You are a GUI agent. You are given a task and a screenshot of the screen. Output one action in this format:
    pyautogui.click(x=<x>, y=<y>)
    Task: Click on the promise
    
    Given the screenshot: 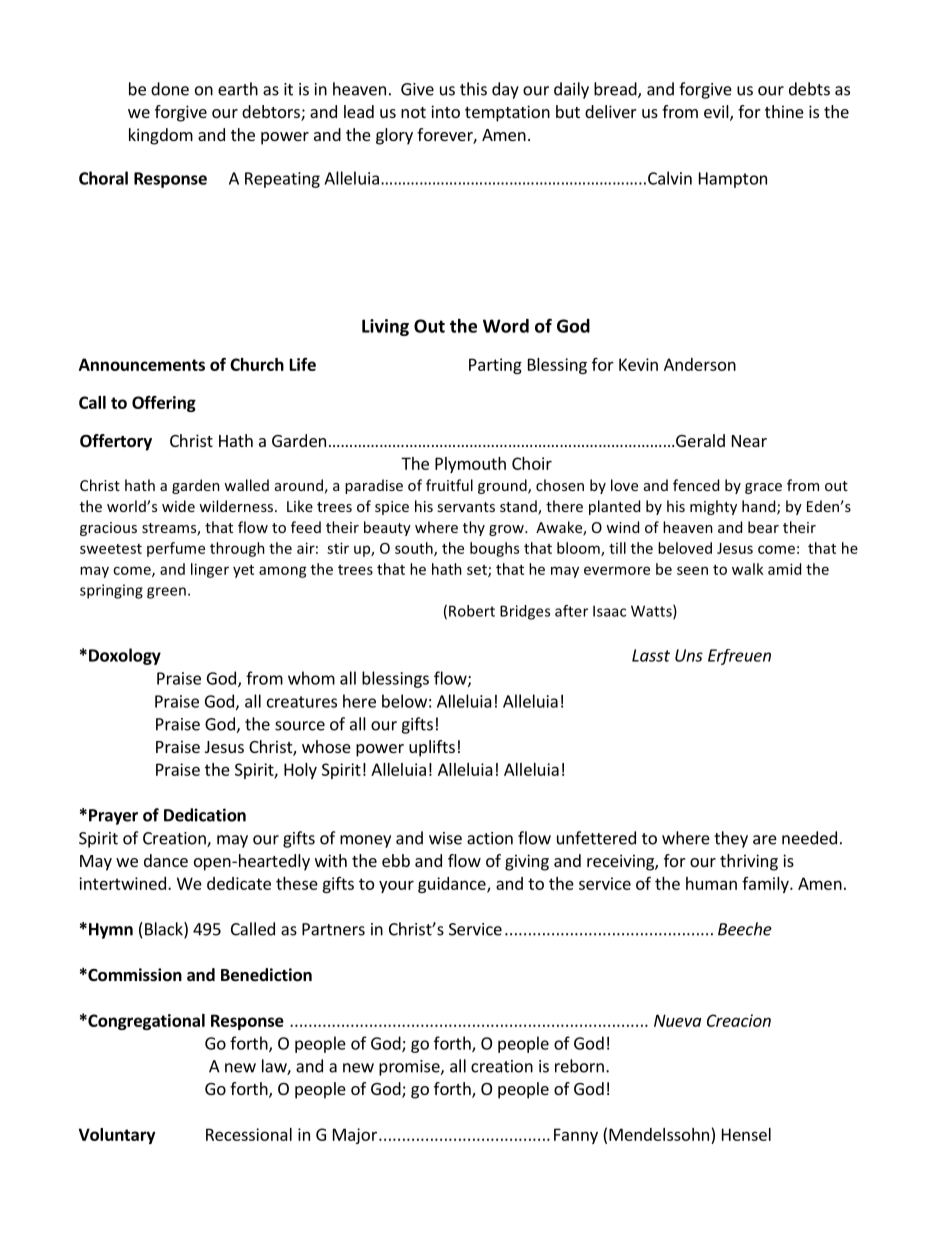 What is the action you would take?
    pyautogui.click(x=410, y=1068)
